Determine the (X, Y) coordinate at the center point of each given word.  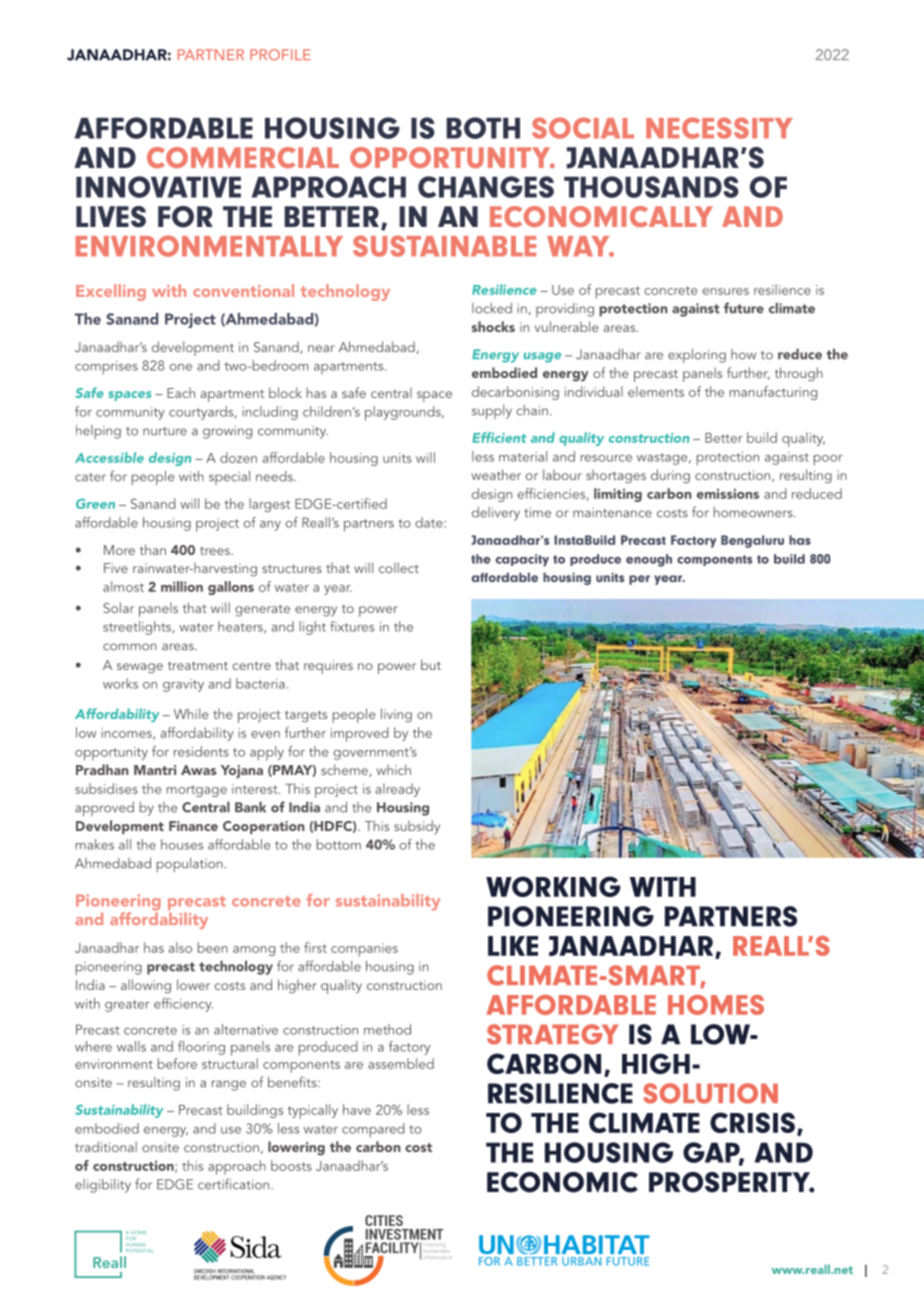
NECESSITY (719, 128)
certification (235, 1184)
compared (373, 1130)
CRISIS (752, 1122)
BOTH (483, 128)
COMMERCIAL (243, 157)
